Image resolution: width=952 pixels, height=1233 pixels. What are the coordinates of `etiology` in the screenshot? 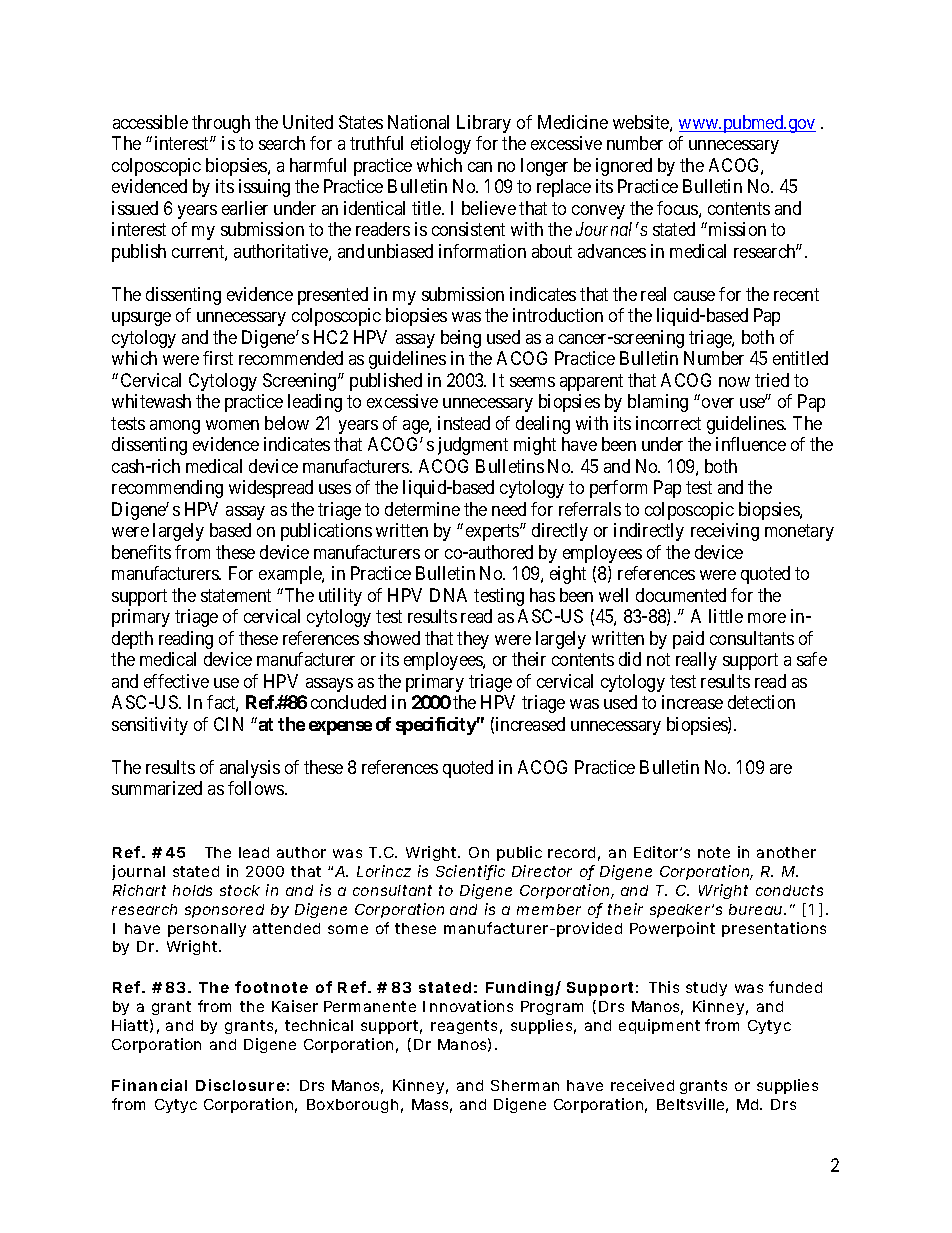 It's located at (441, 145).
